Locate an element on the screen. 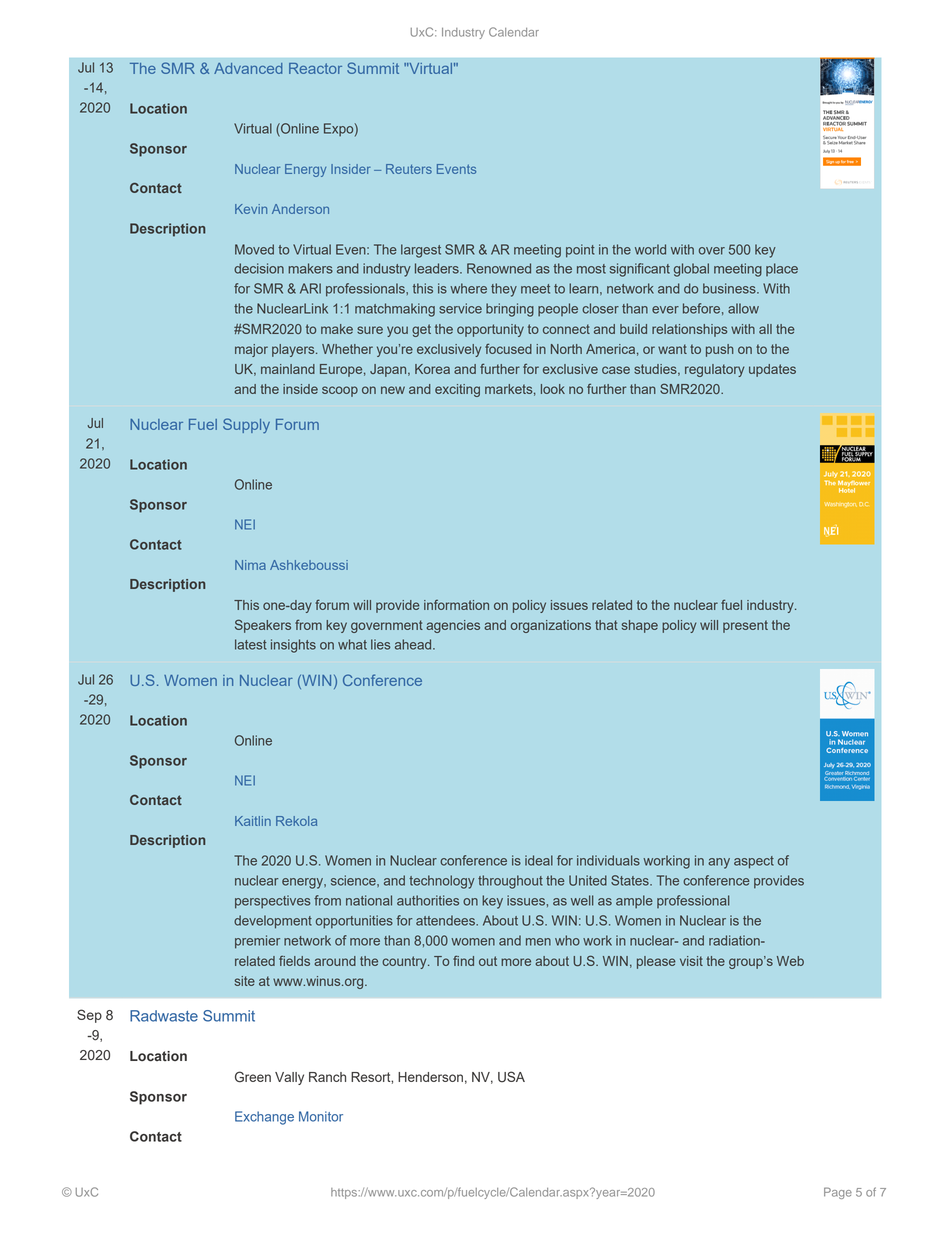 The width and height of the screenshot is (952, 1233). aspect is located at coordinates (754, 862).
